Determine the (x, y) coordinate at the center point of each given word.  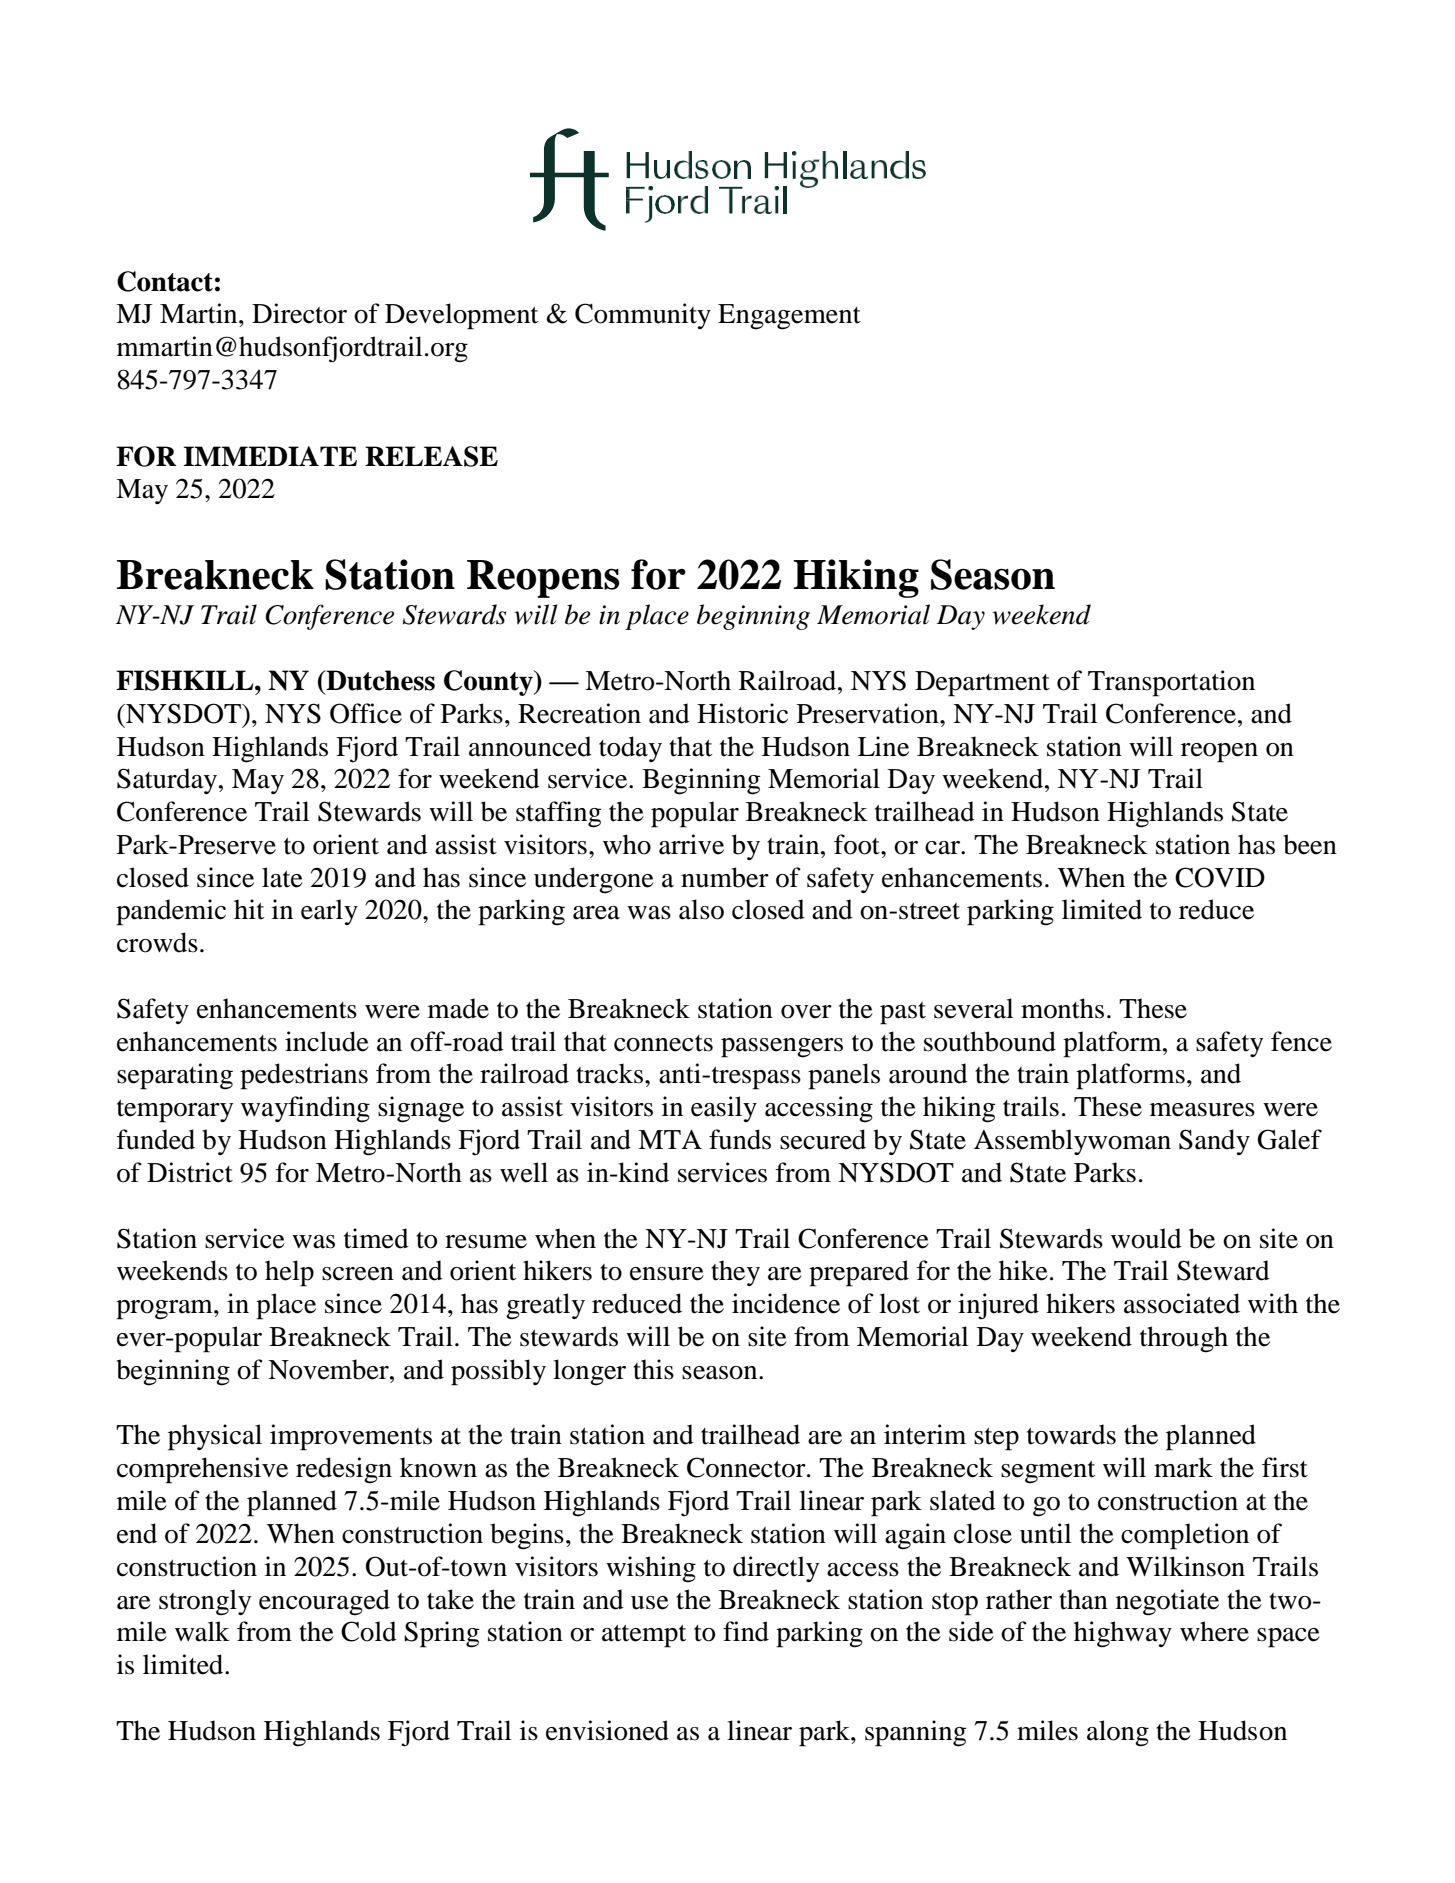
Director (299, 313)
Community (643, 316)
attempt (644, 1636)
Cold (369, 1631)
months (1062, 1008)
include (327, 1041)
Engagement (789, 317)
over (806, 1012)
